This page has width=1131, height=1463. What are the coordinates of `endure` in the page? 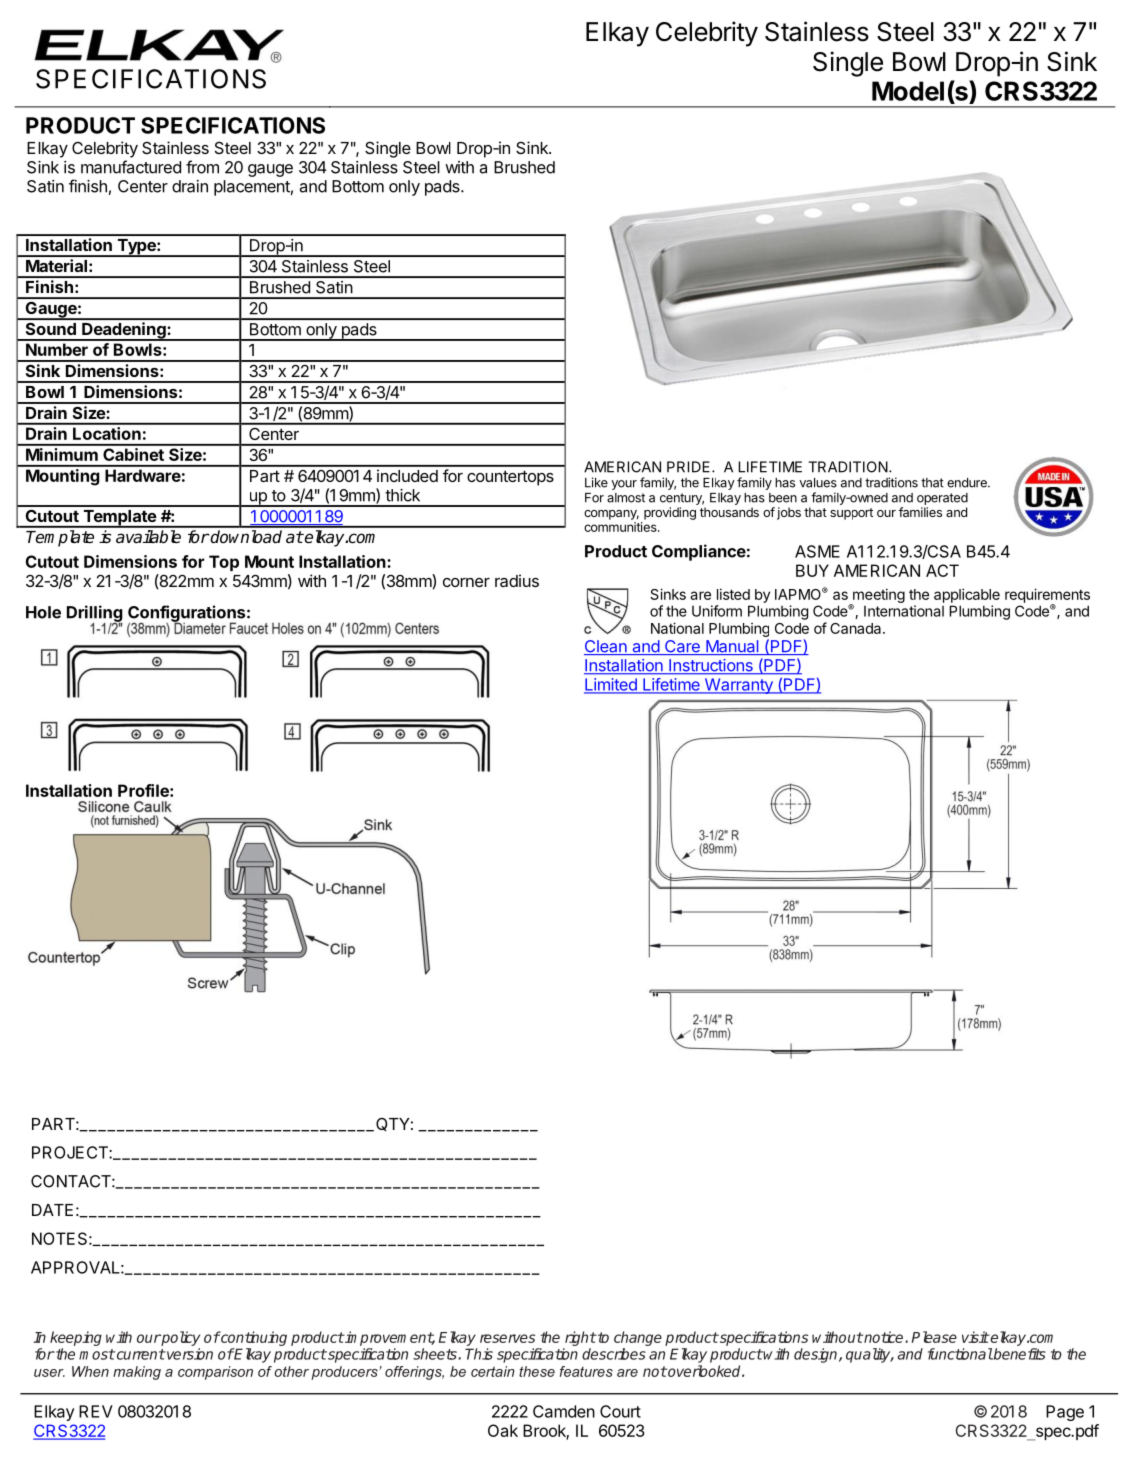 It's located at (968, 483).
